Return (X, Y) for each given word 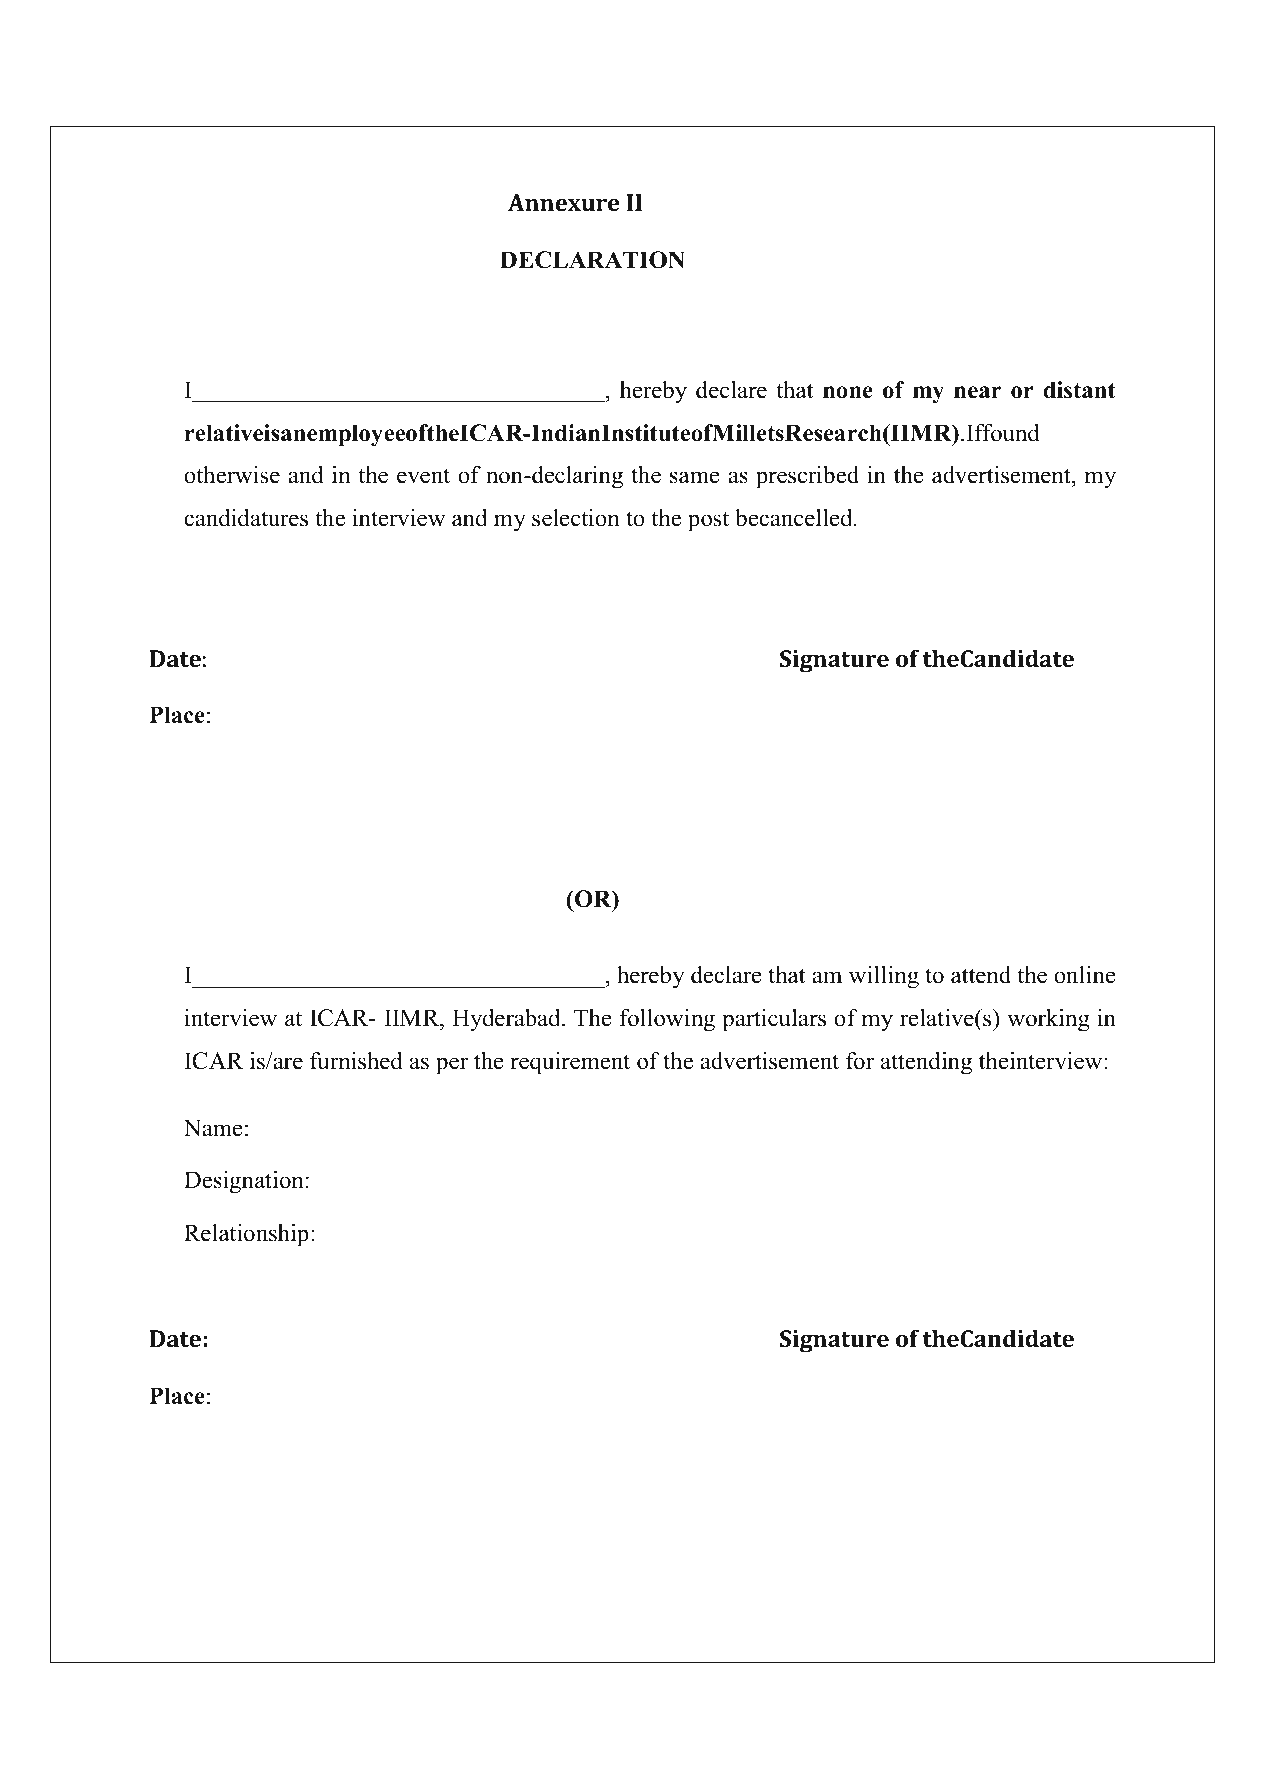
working (1048, 1020)
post (708, 521)
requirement (570, 1063)
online (1085, 975)
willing (884, 977)
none (848, 392)
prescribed (807, 477)
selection (576, 518)
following (667, 1020)
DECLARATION (592, 260)
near (977, 392)
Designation (244, 1182)
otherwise (232, 475)
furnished (356, 1061)
